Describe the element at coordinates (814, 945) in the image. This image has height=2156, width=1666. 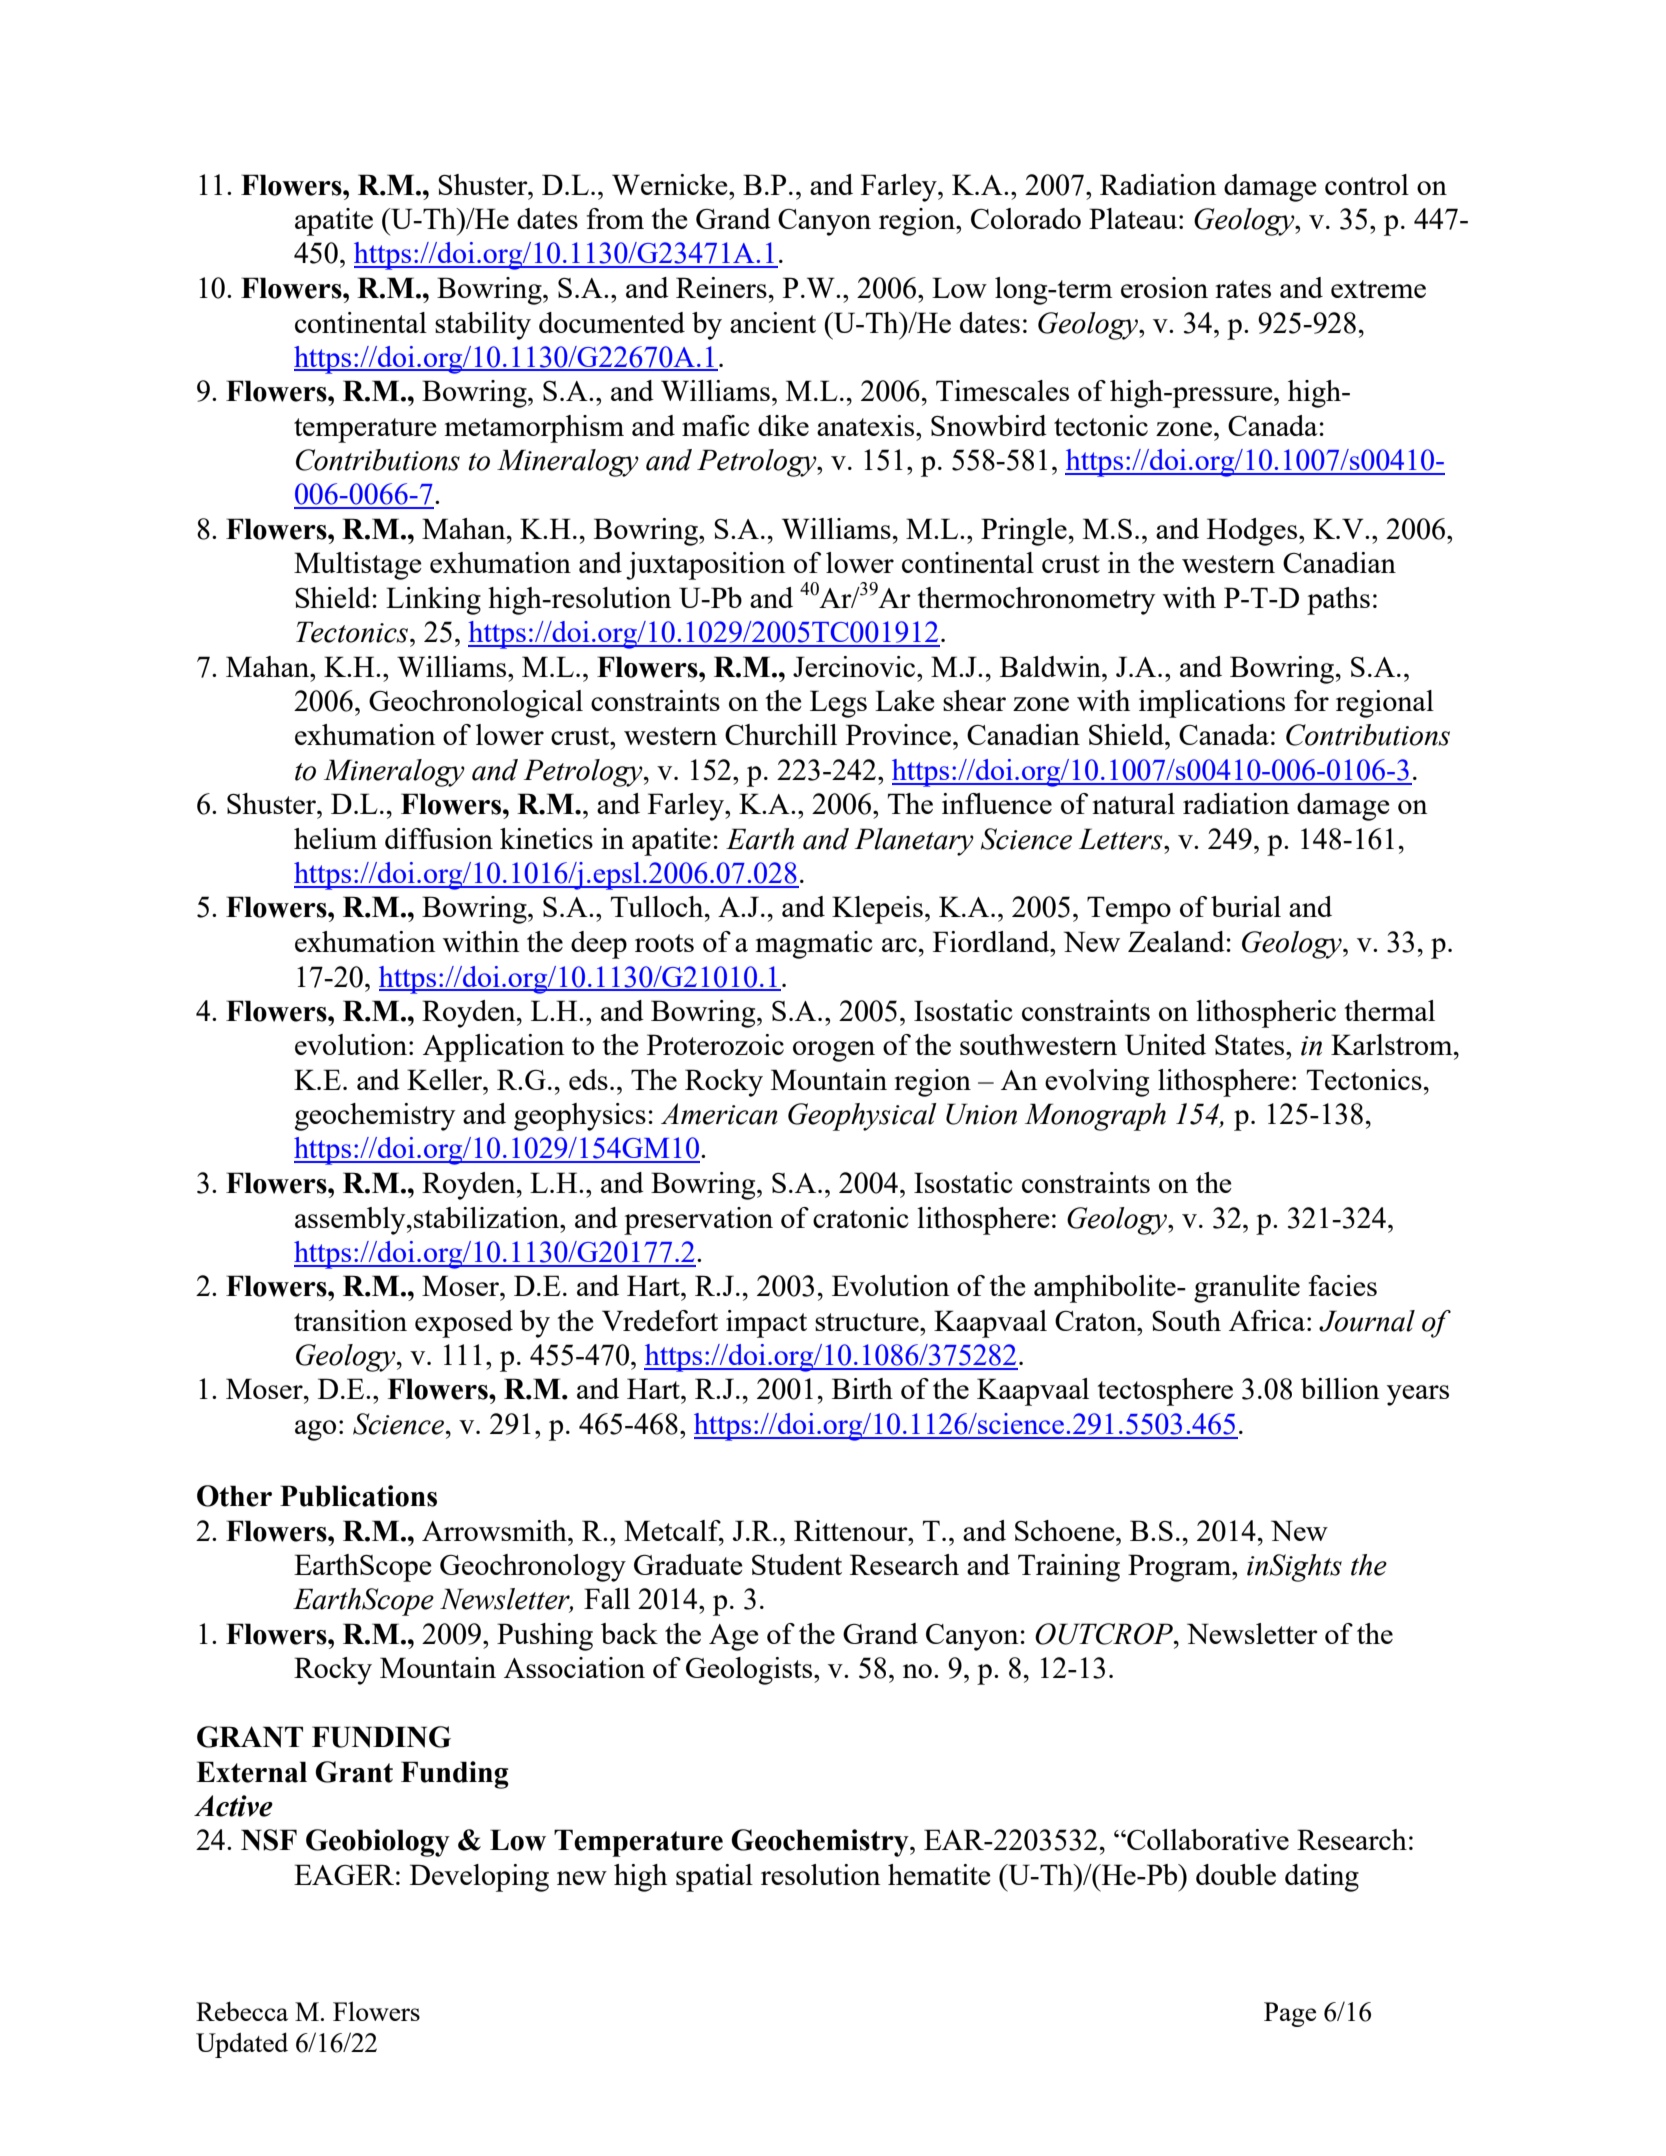
I see `magmatic` at that location.
